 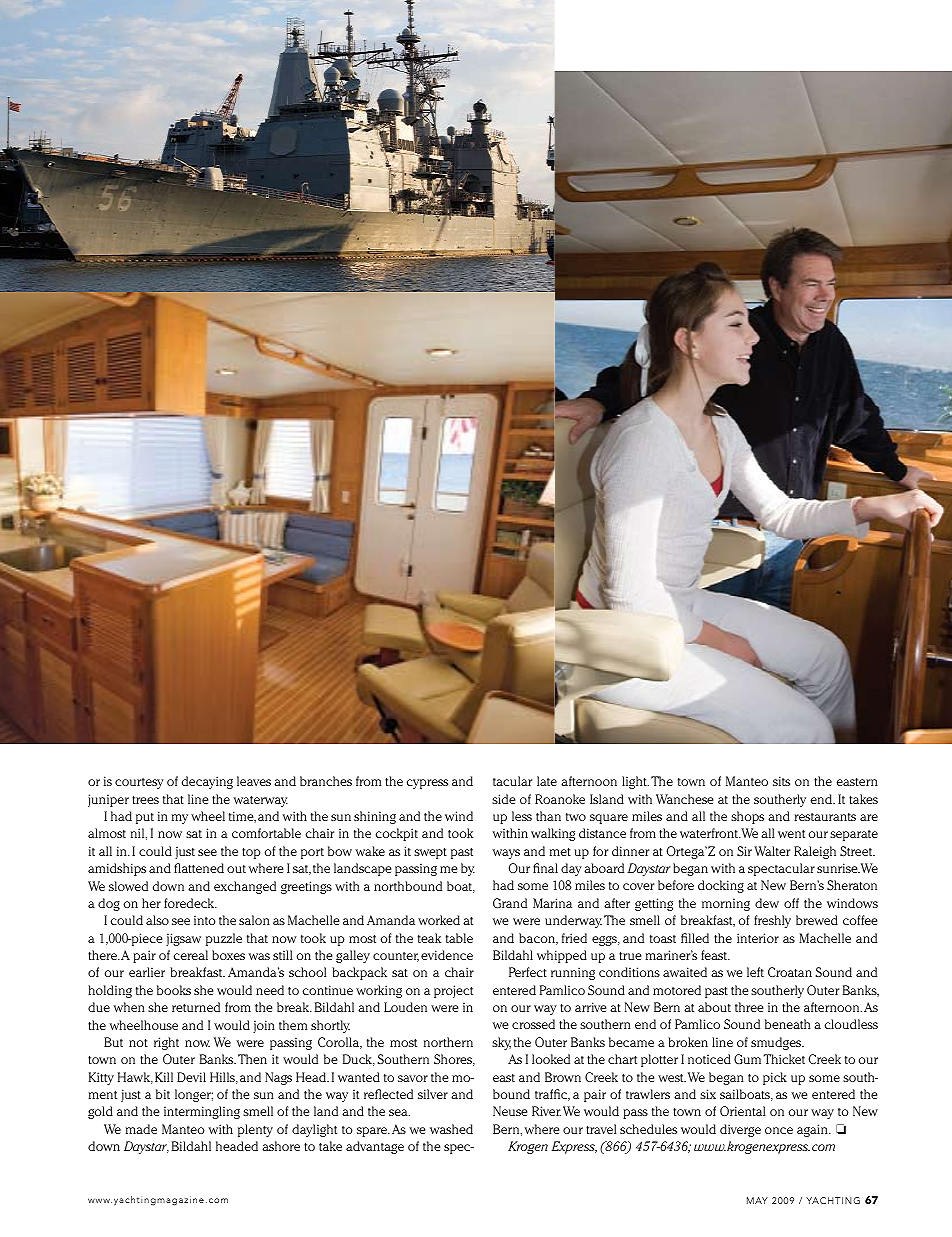 I want to click on washed, so click(x=451, y=1129).
